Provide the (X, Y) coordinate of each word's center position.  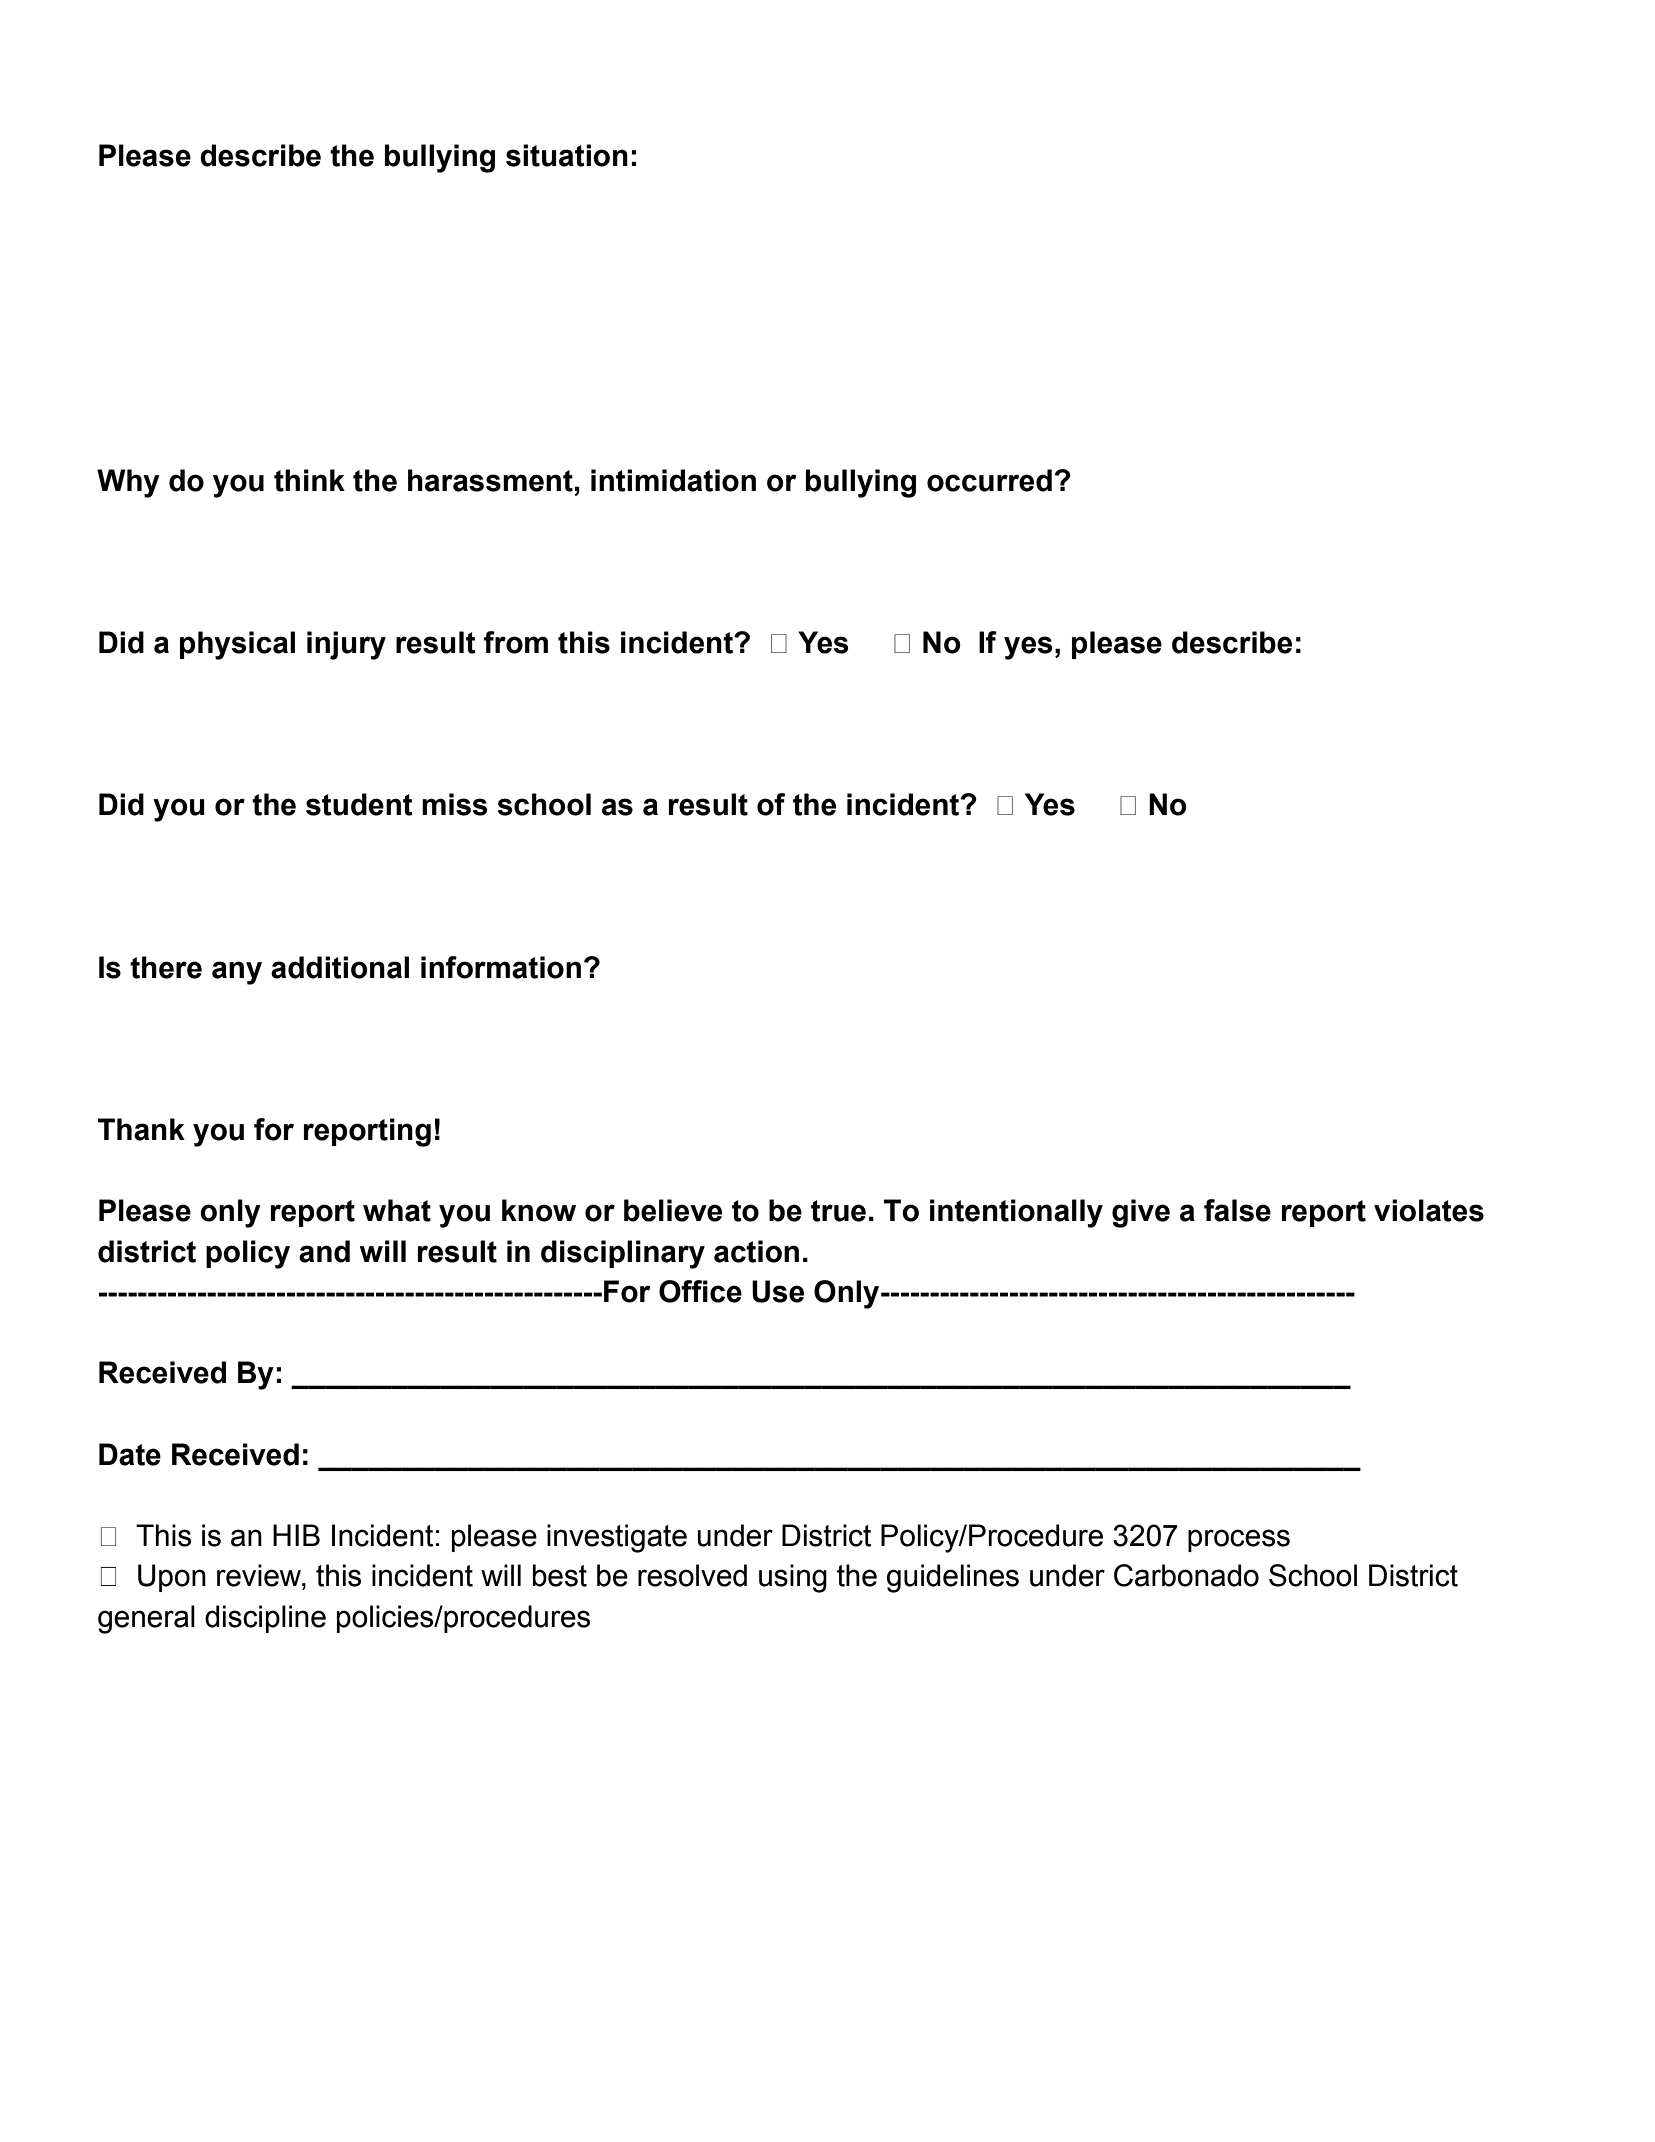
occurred (989, 480)
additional (340, 967)
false (1237, 1210)
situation (567, 155)
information (501, 967)
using (793, 1578)
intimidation (673, 480)
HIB (296, 1535)
